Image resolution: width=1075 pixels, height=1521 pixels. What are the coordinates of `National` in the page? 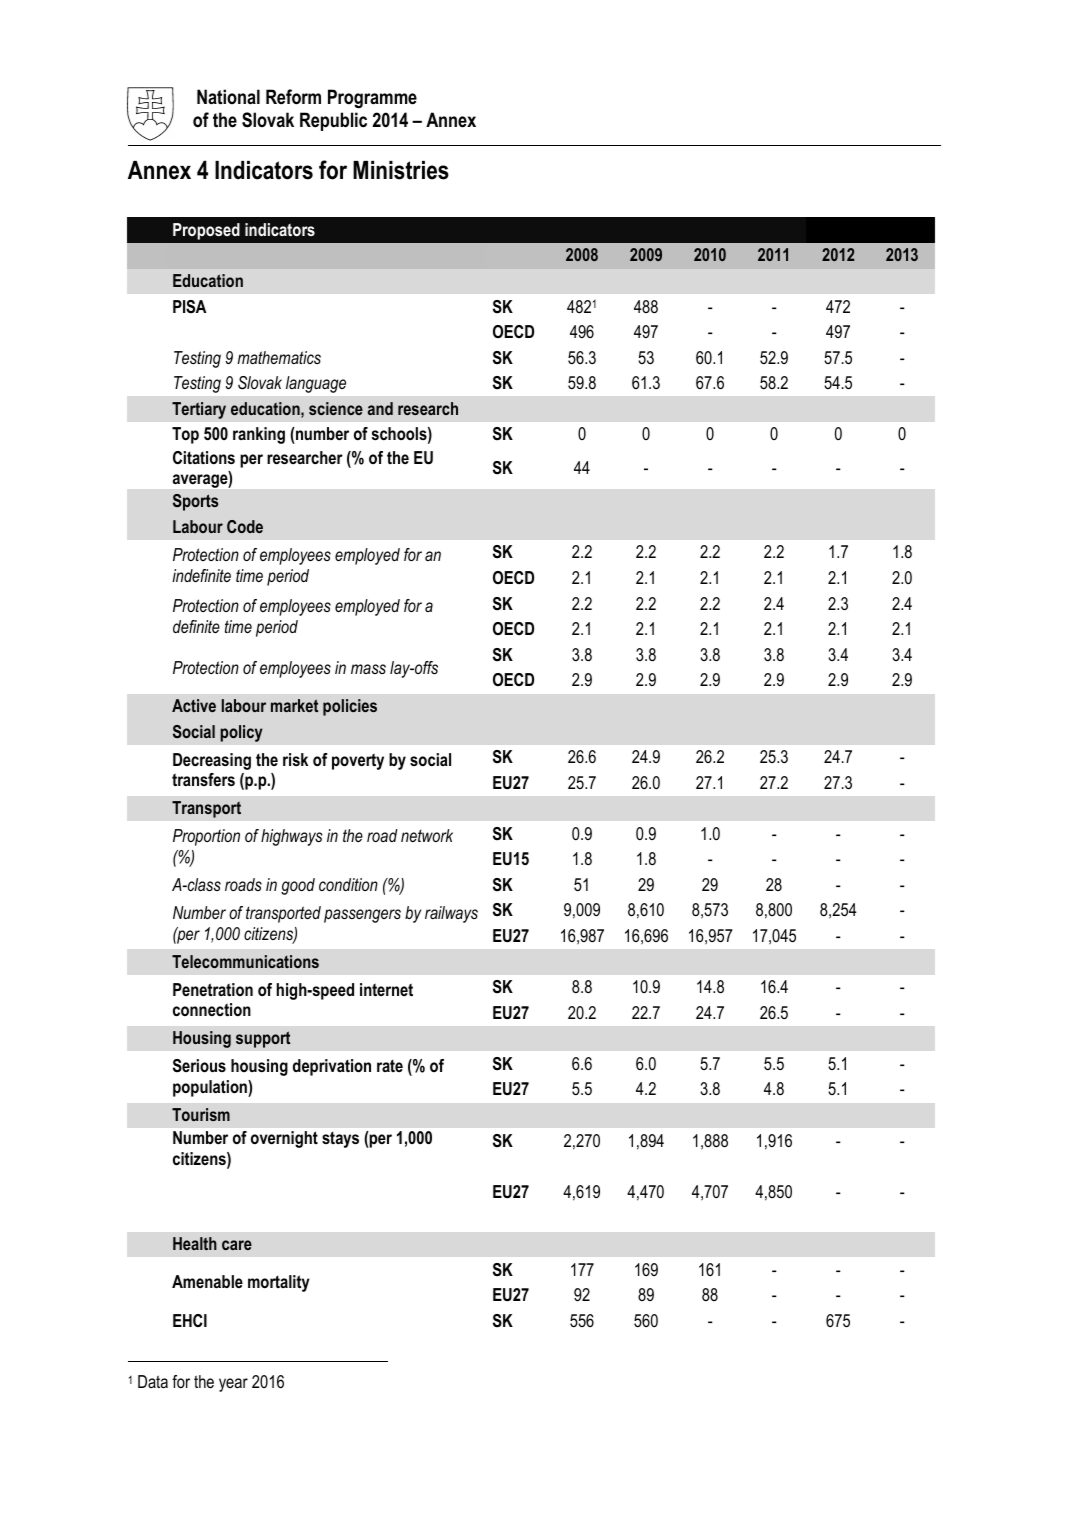 It's located at (228, 97).
